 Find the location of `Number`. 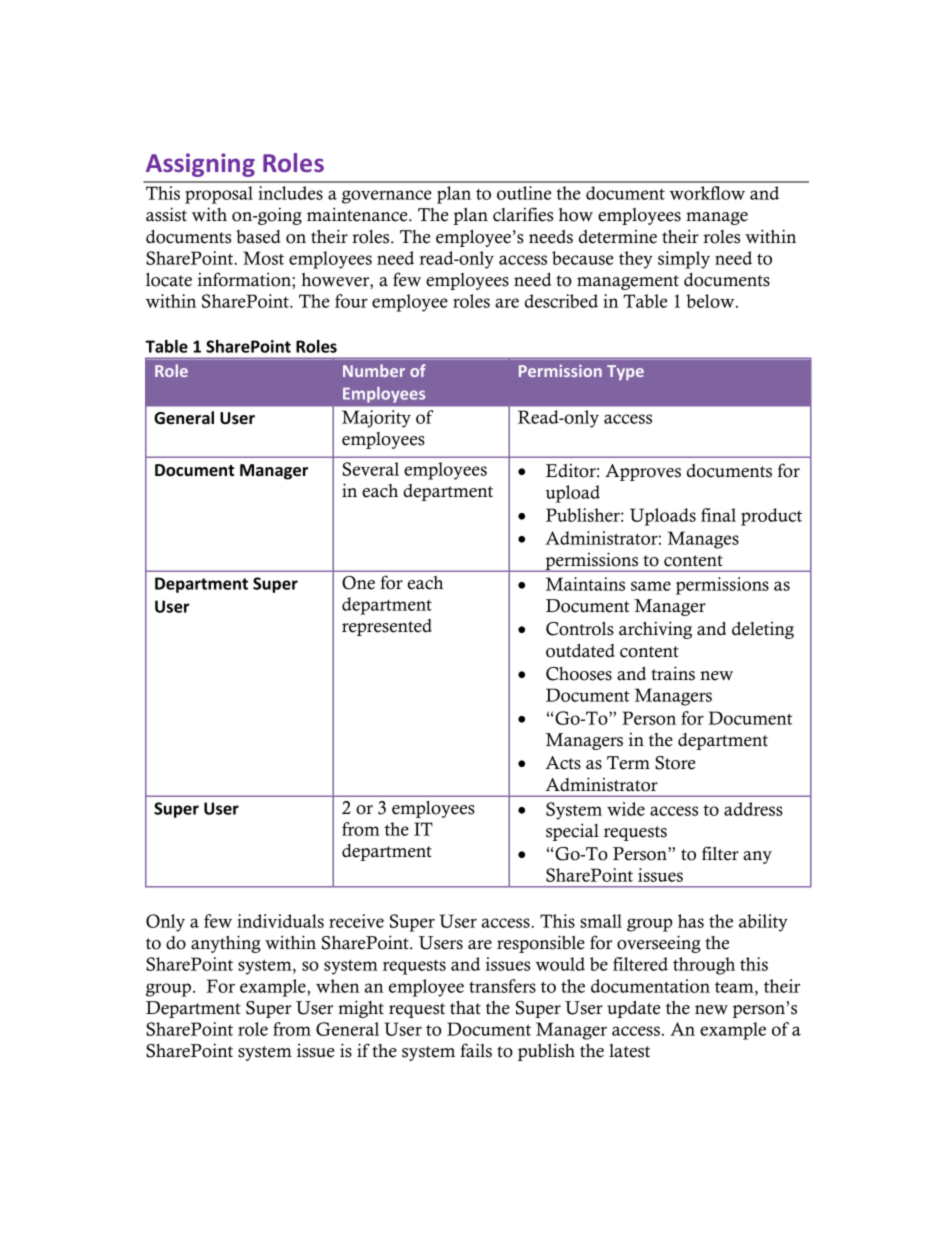

Number is located at coordinates (374, 370).
